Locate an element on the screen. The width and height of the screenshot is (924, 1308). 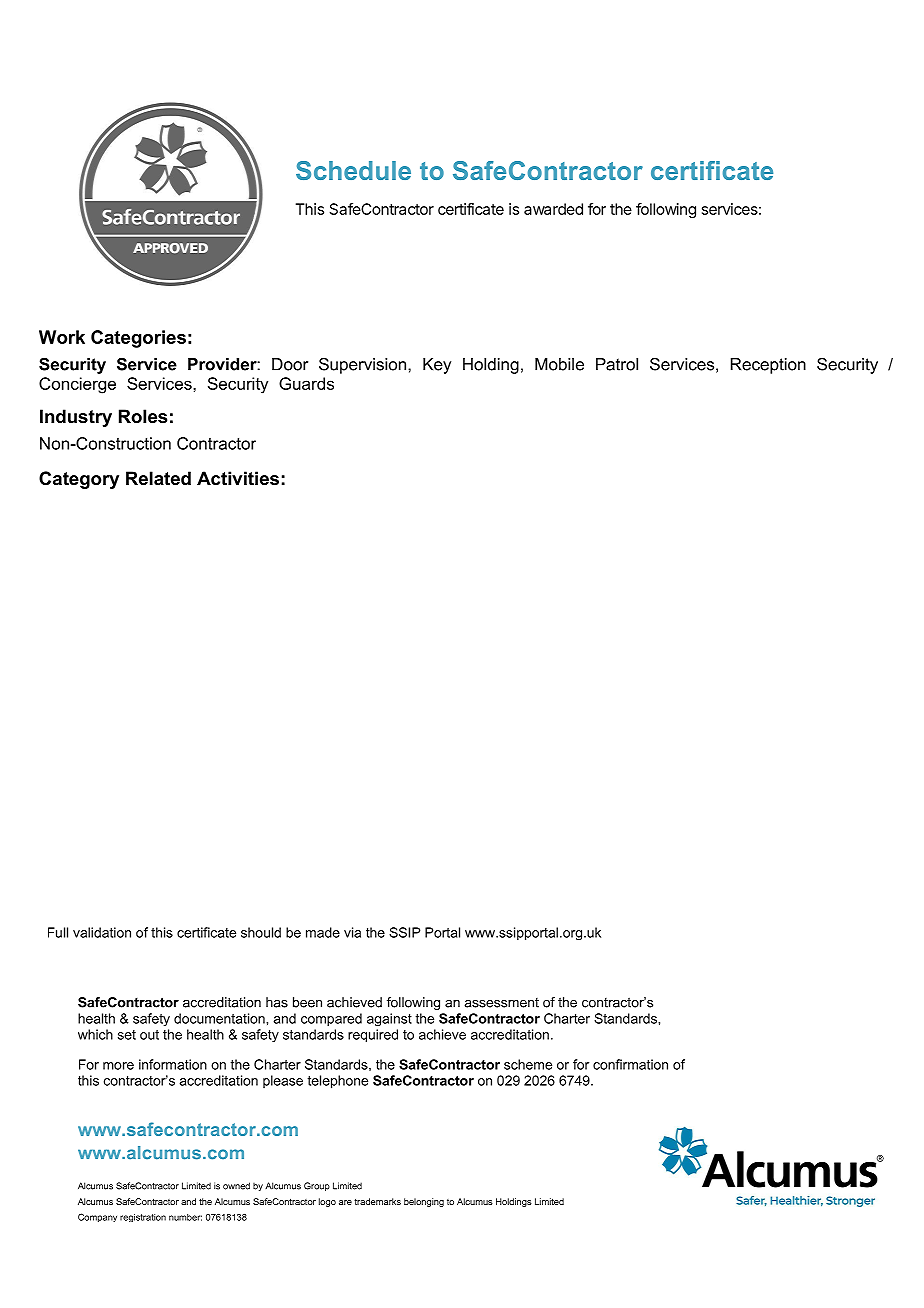
Patrol is located at coordinates (617, 364).
